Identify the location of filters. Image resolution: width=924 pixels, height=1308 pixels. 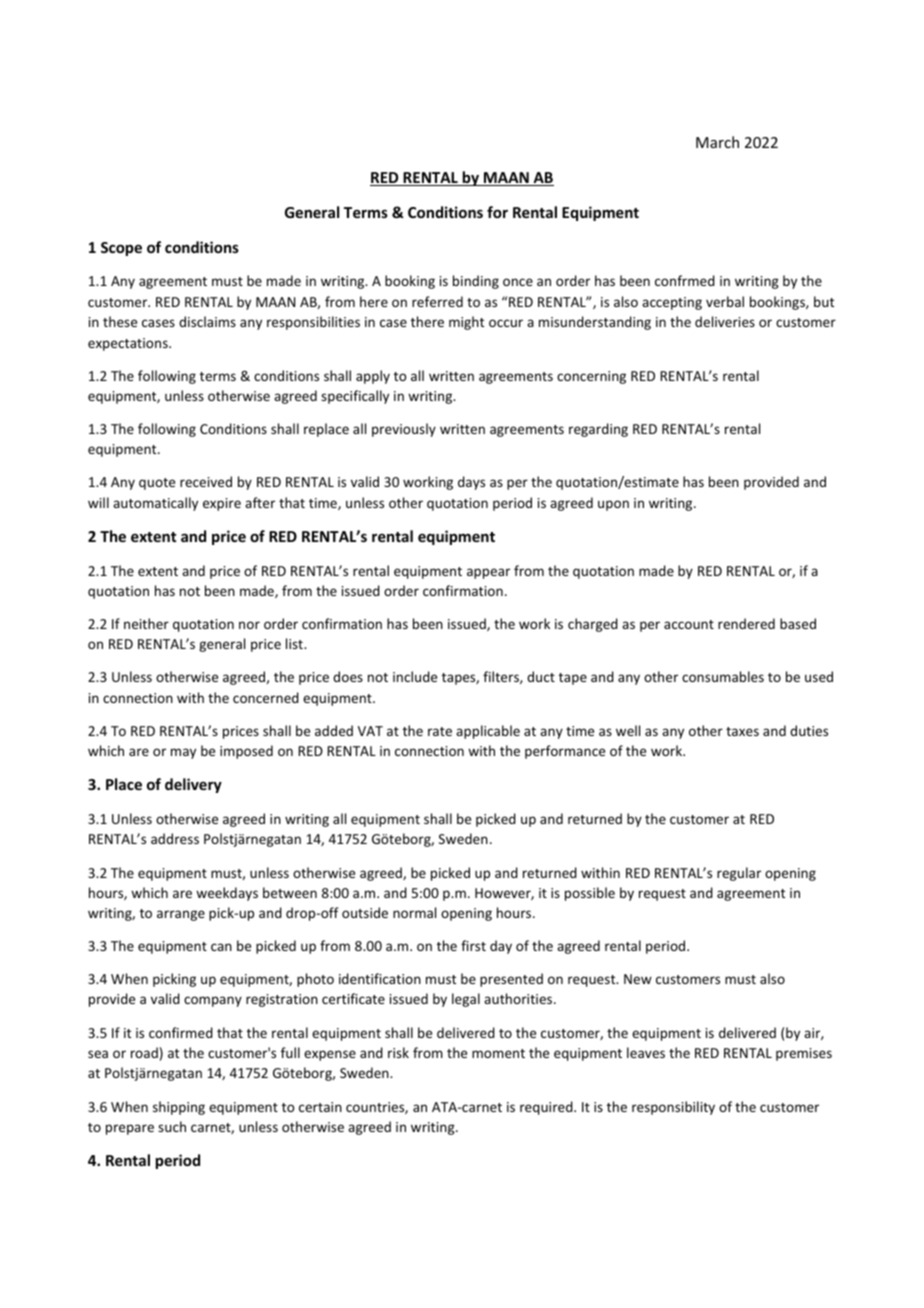
(502, 677).
